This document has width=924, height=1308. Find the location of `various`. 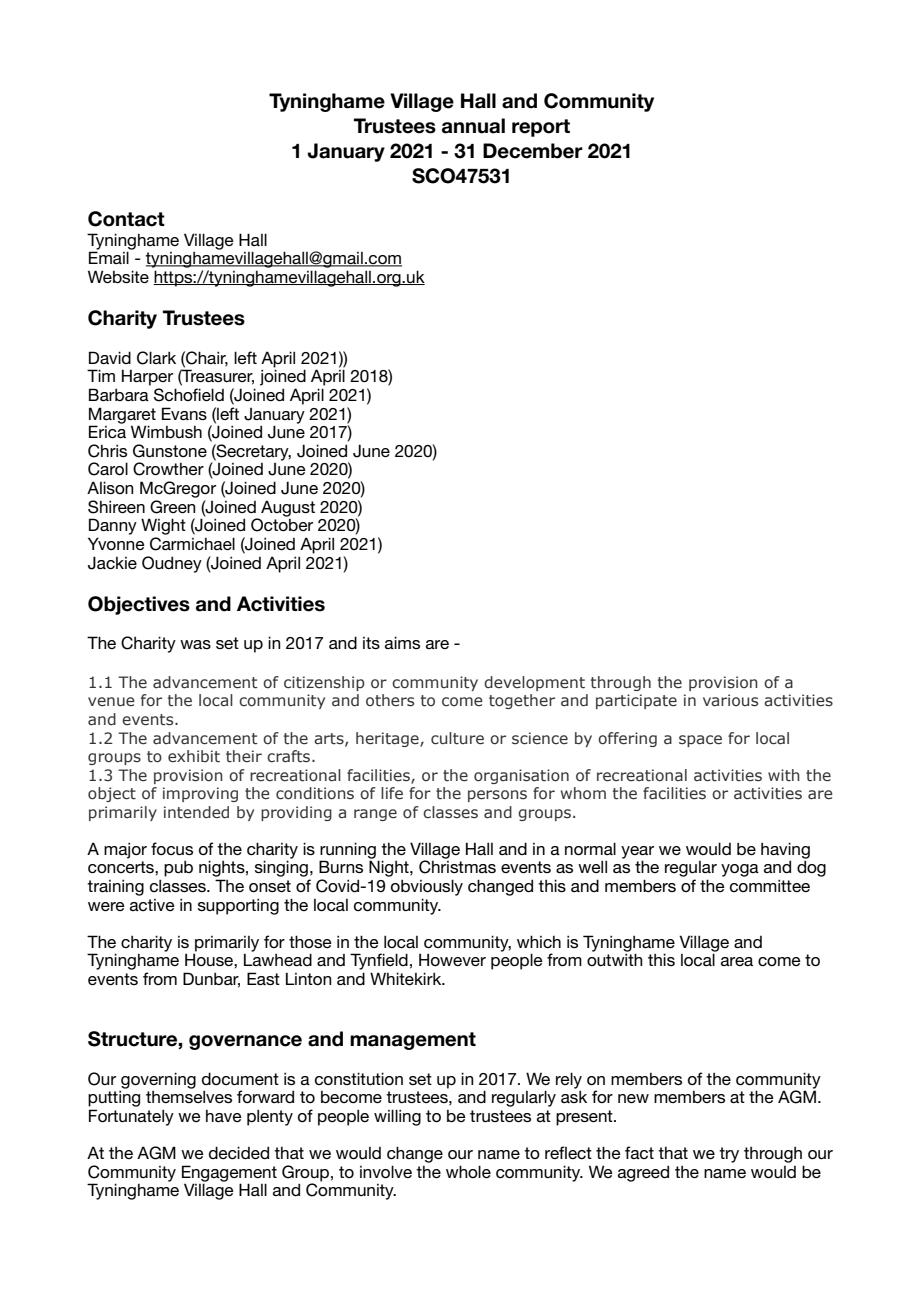

various is located at coordinates (730, 700).
